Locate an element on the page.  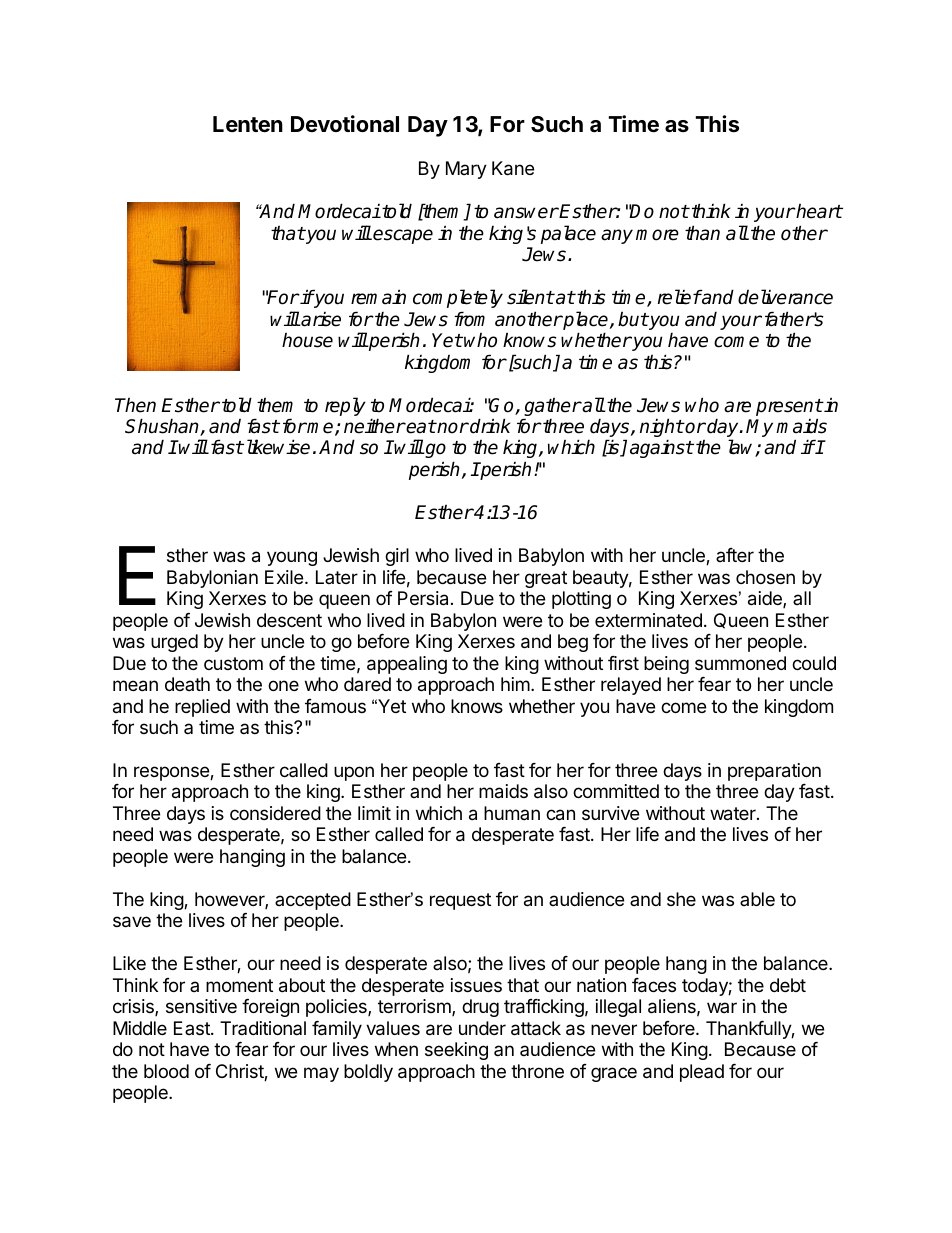
death is located at coordinates (187, 684).
